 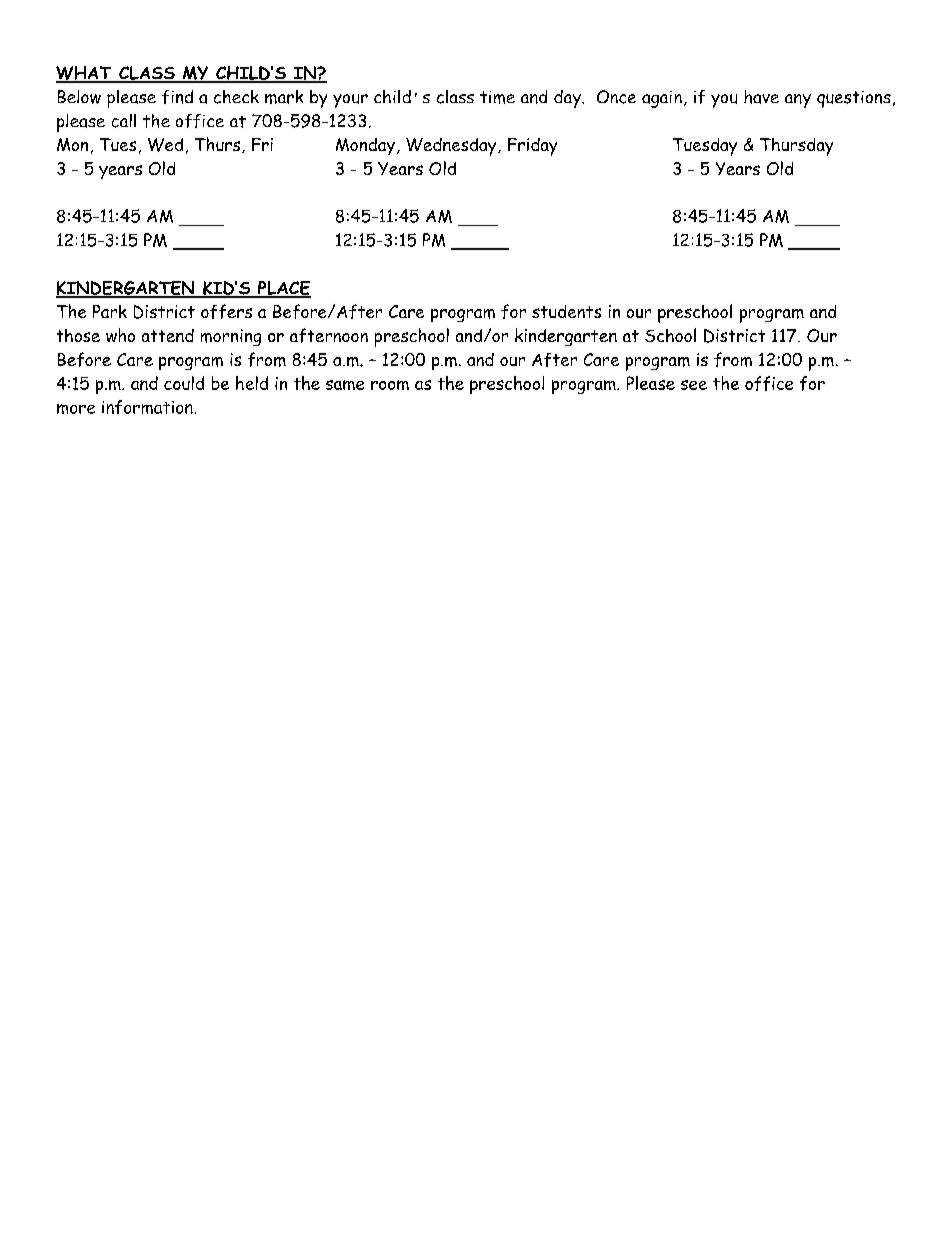 What do you see at coordinates (497, 97) in the screenshot?
I see `time` at bounding box center [497, 97].
